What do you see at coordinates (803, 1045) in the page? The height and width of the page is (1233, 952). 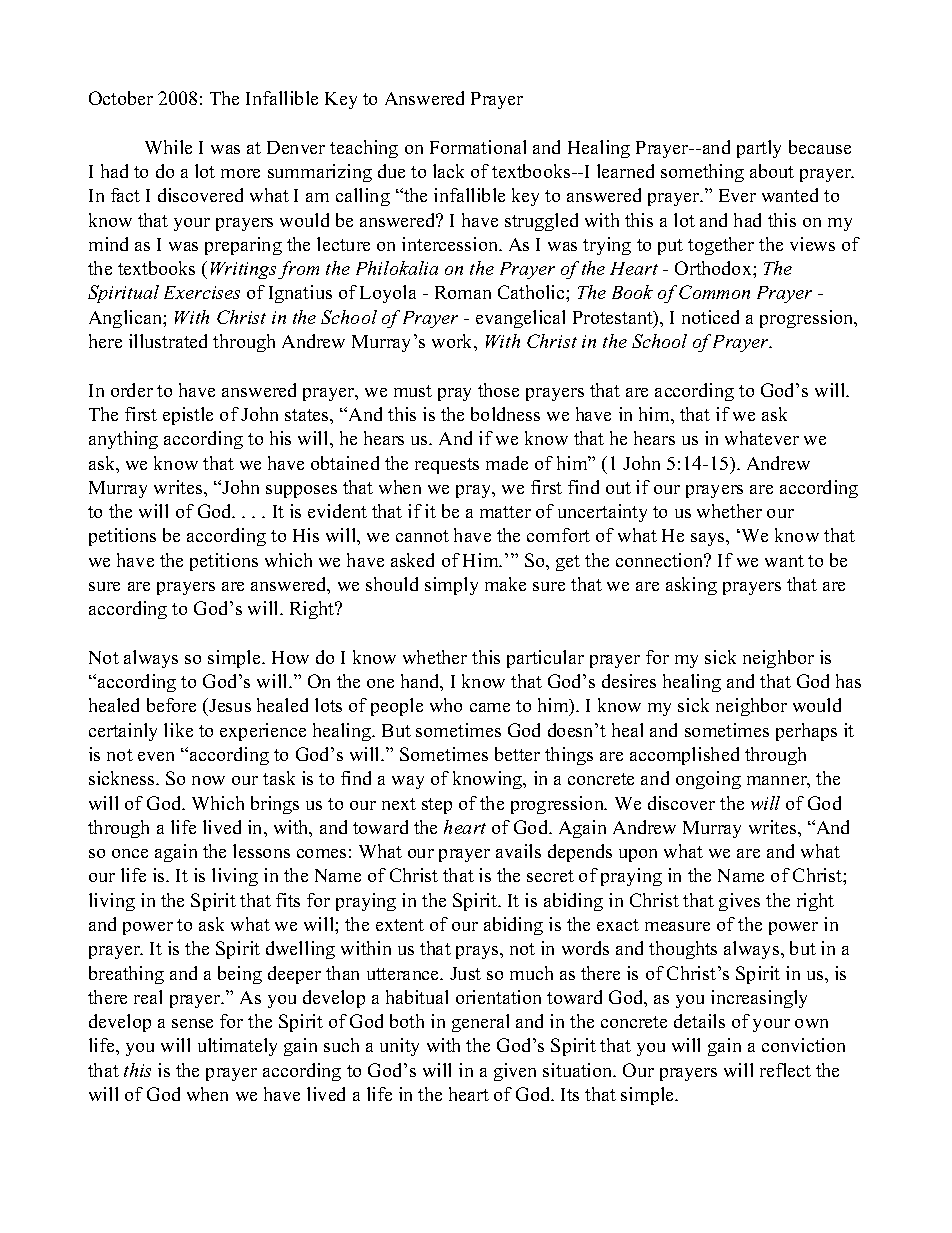 I see `conviction` at bounding box center [803, 1045].
